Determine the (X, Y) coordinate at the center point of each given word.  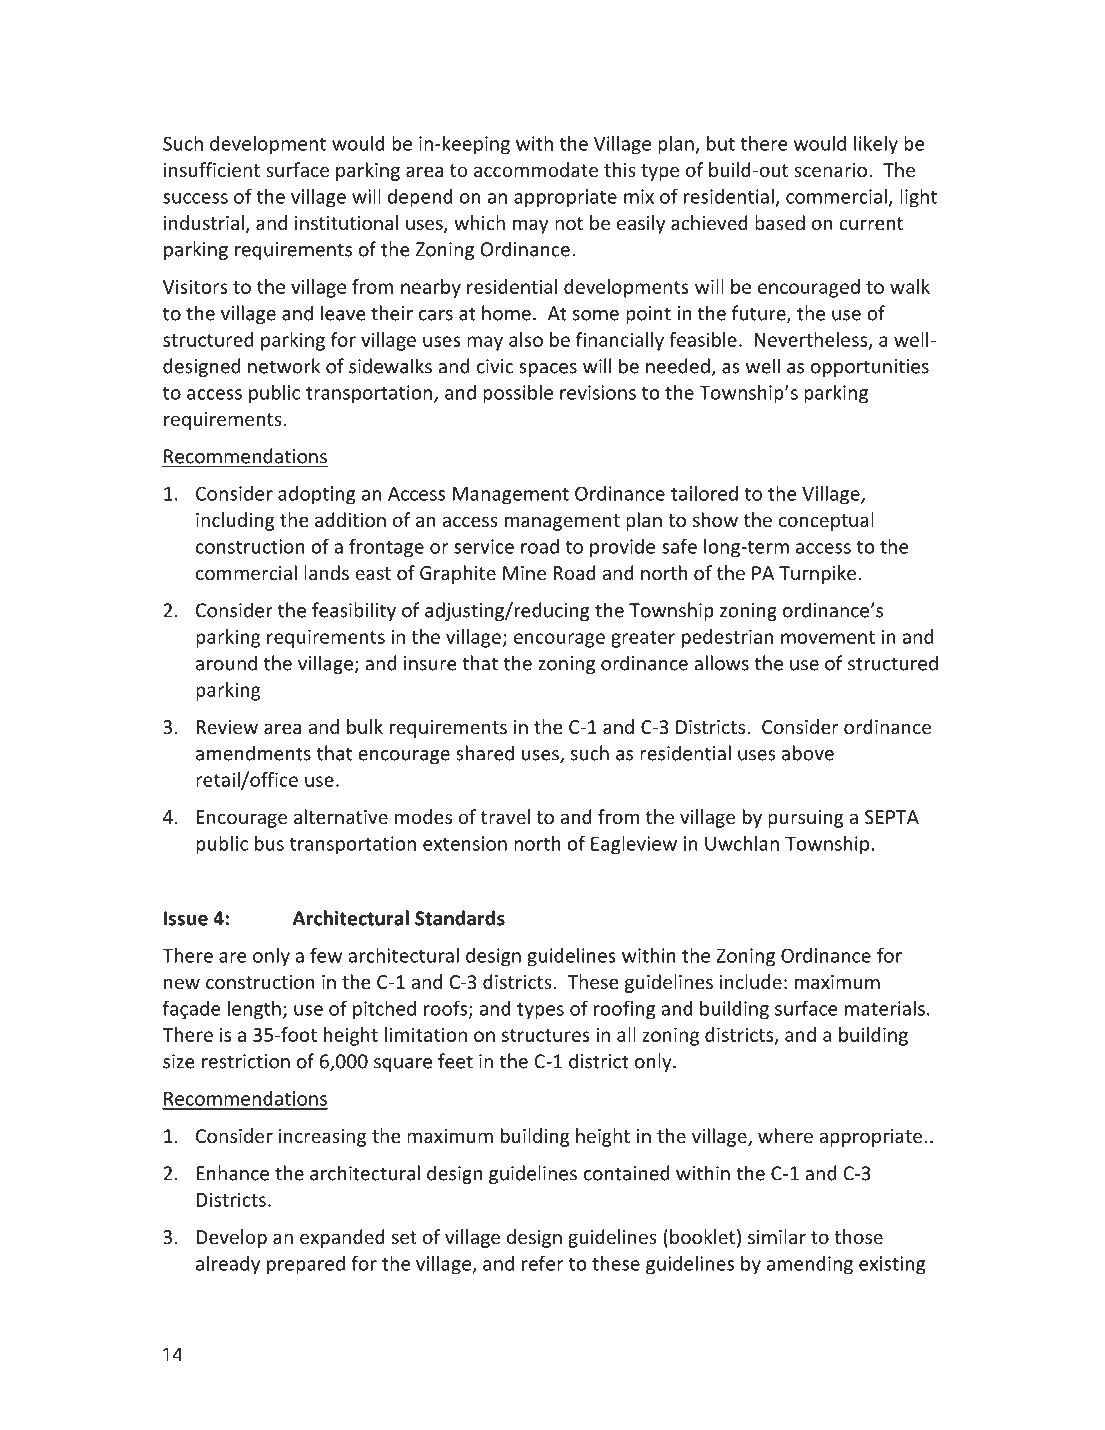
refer (542, 1263)
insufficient (212, 169)
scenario (830, 170)
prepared (306, 1265)
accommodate (536, 169)
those (858, 1236)
